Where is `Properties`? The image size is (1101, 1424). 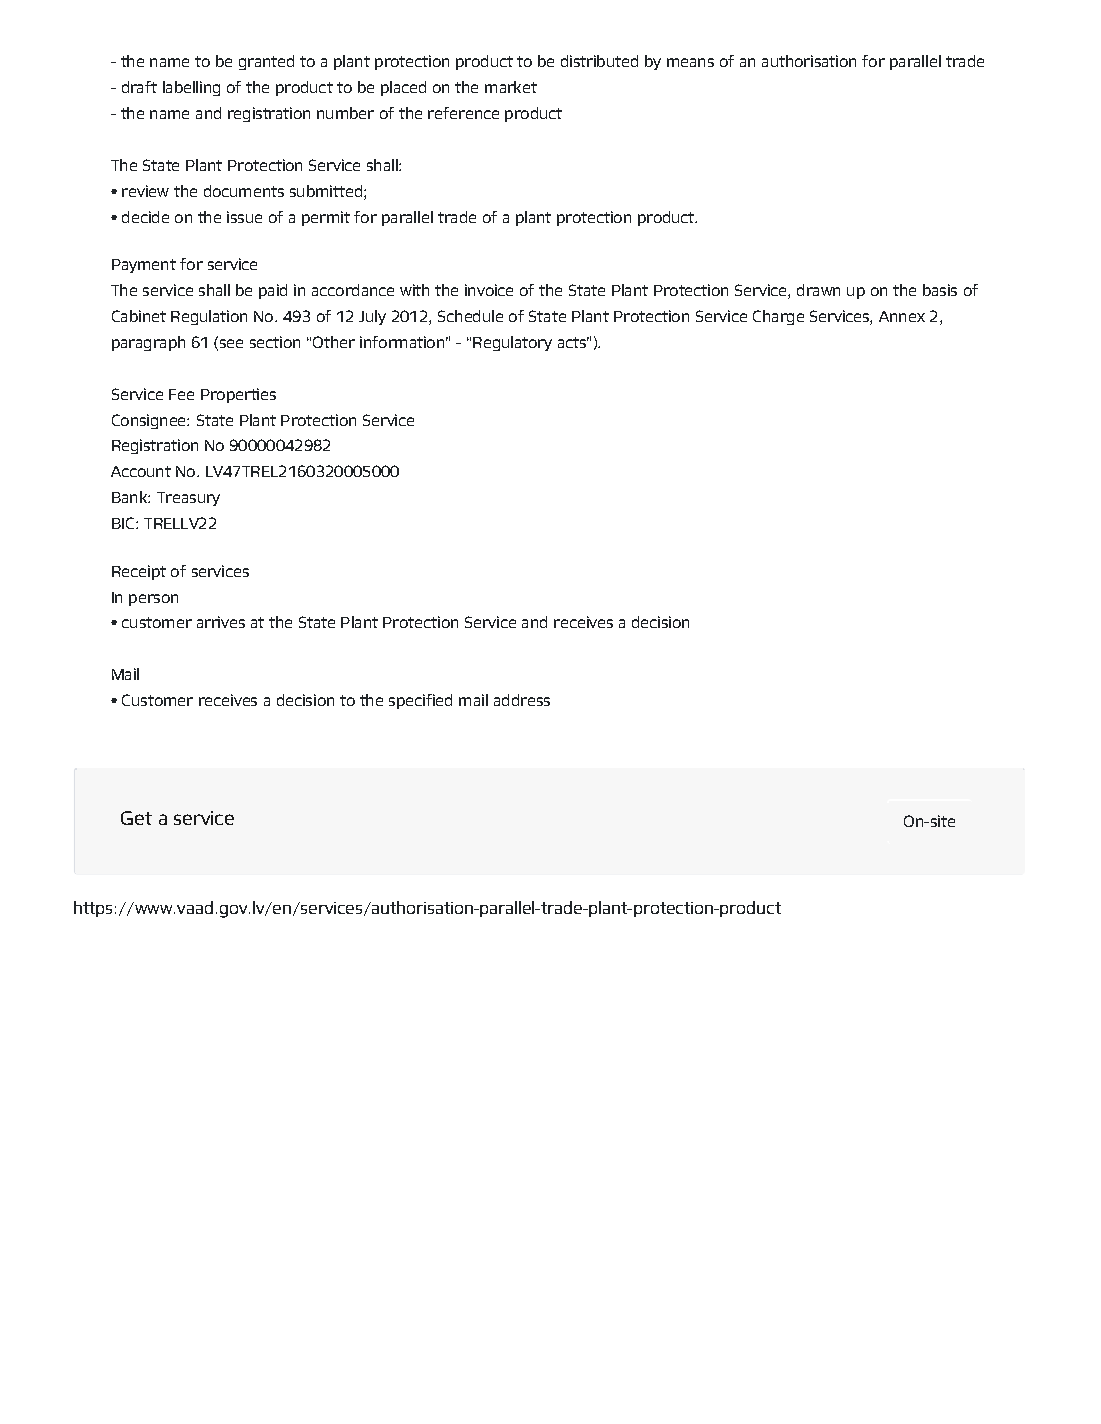
Properties is located at coordinates (238, 395).
